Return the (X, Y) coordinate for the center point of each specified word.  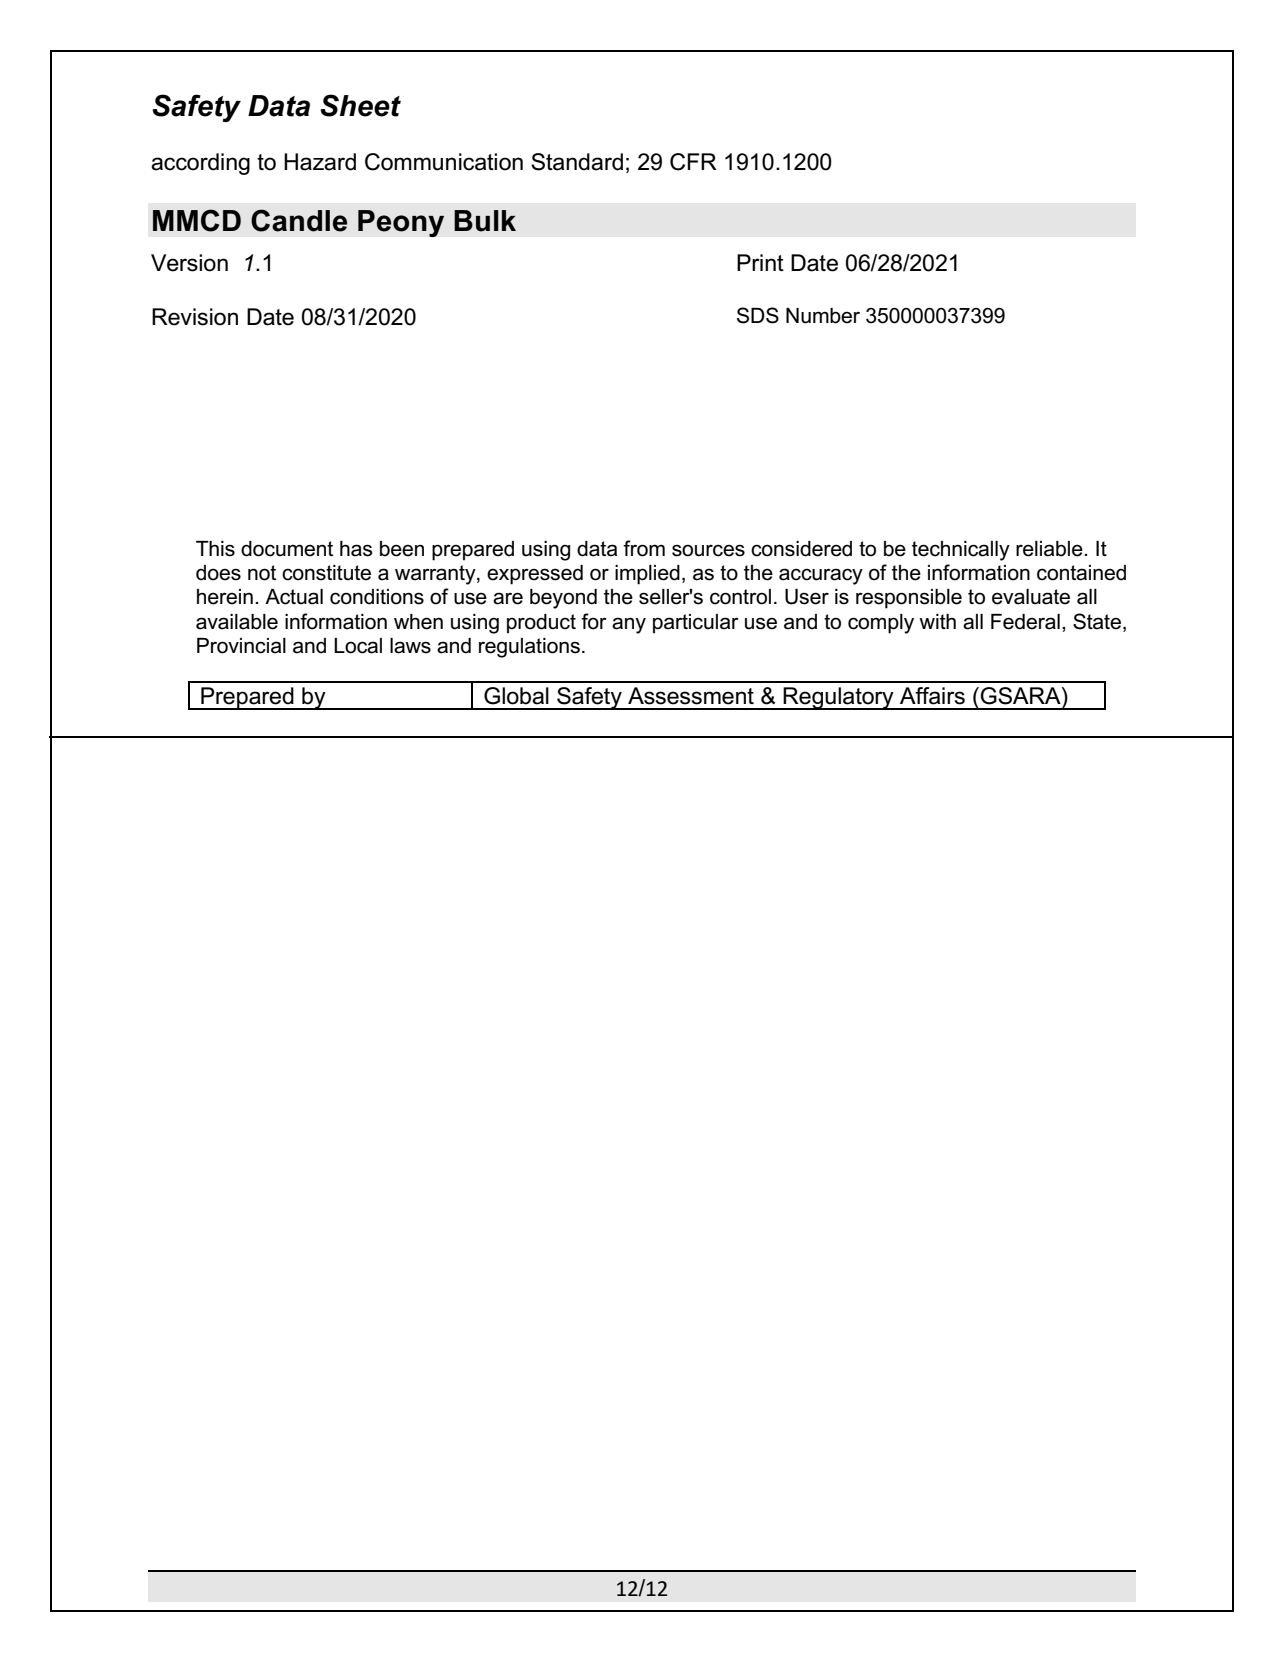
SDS (758, 315)
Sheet (360, 105)
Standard (577, 162)
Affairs (932, 696)
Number (823, 316)
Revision (195, 317)
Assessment (691, 696)
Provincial (241, 646)
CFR (693, 162)
